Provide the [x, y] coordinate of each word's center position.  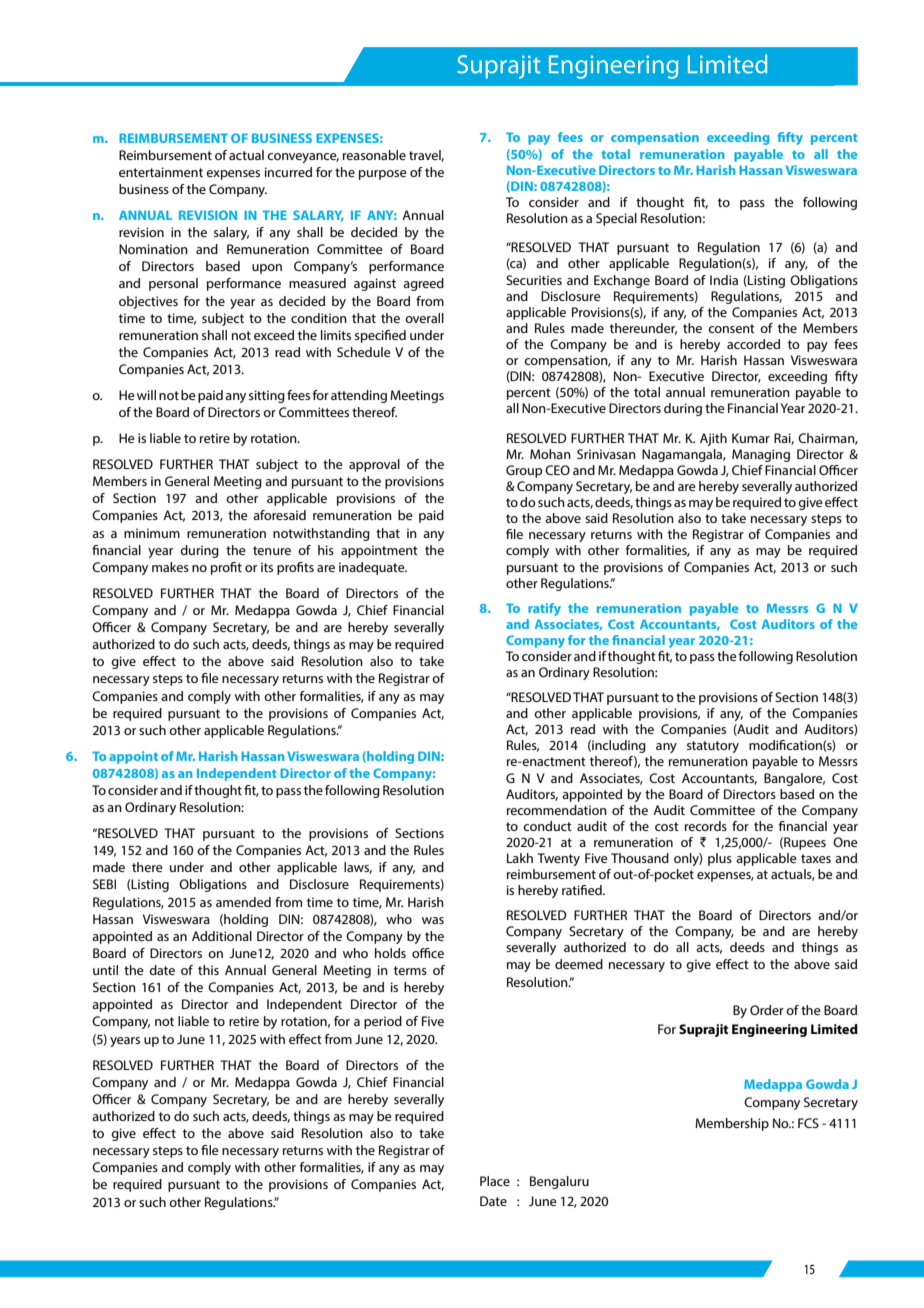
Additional [222, 936]
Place [495, 1181]
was [433, 920]
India [724, 280]
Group [524, 471]
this [208, 970]
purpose [383, 175]
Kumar [751, 438]
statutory [713, 747]
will [146, 395]
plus [720, 859]
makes [170, 567]
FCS [808, 1123]
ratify [544, 609]
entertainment [161, 172]
